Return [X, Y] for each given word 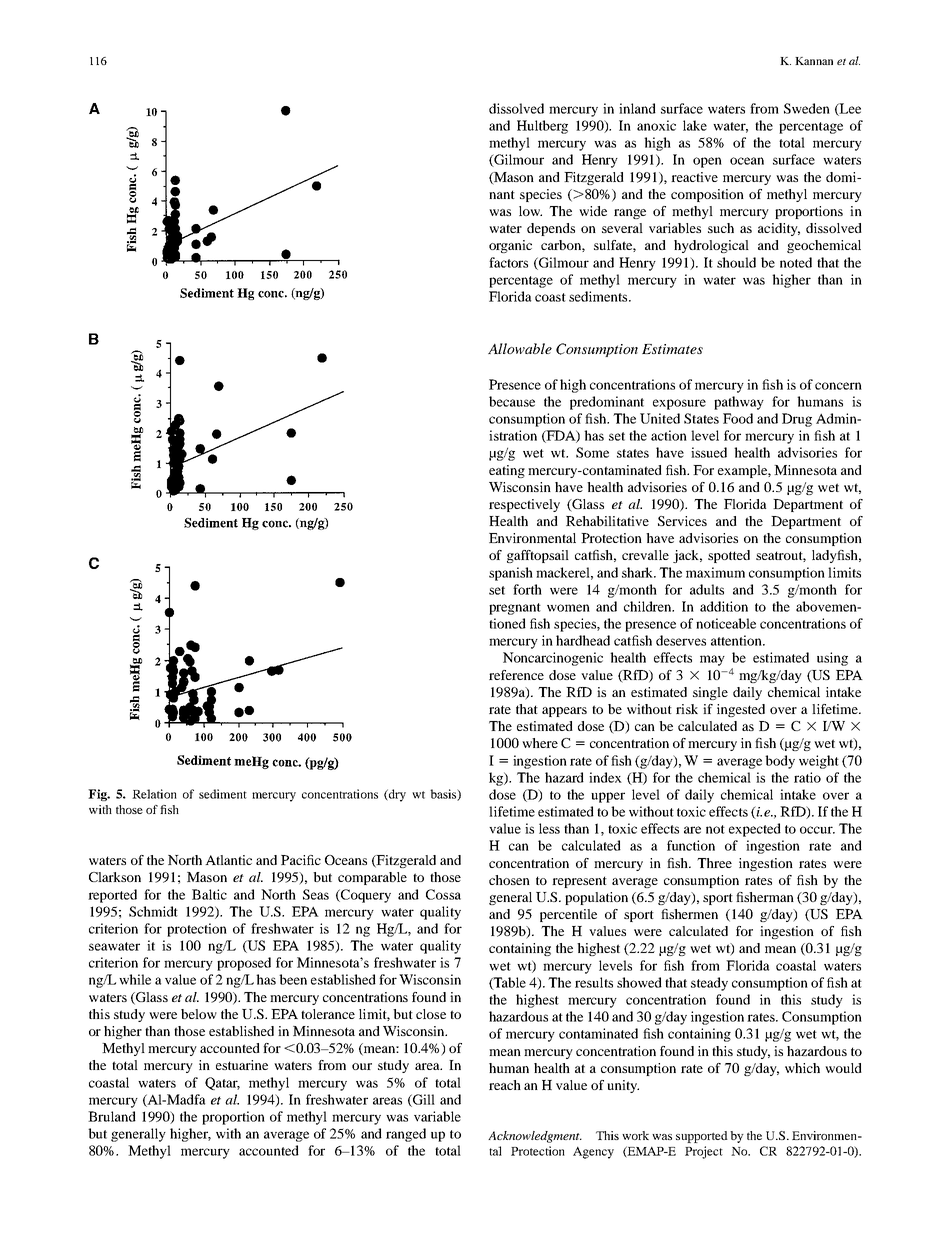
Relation [154, 794]
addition [724, 606]
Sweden [807, 108]
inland [637, 108]
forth [527, 589]
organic [510, 246]
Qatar [222, 1083]
